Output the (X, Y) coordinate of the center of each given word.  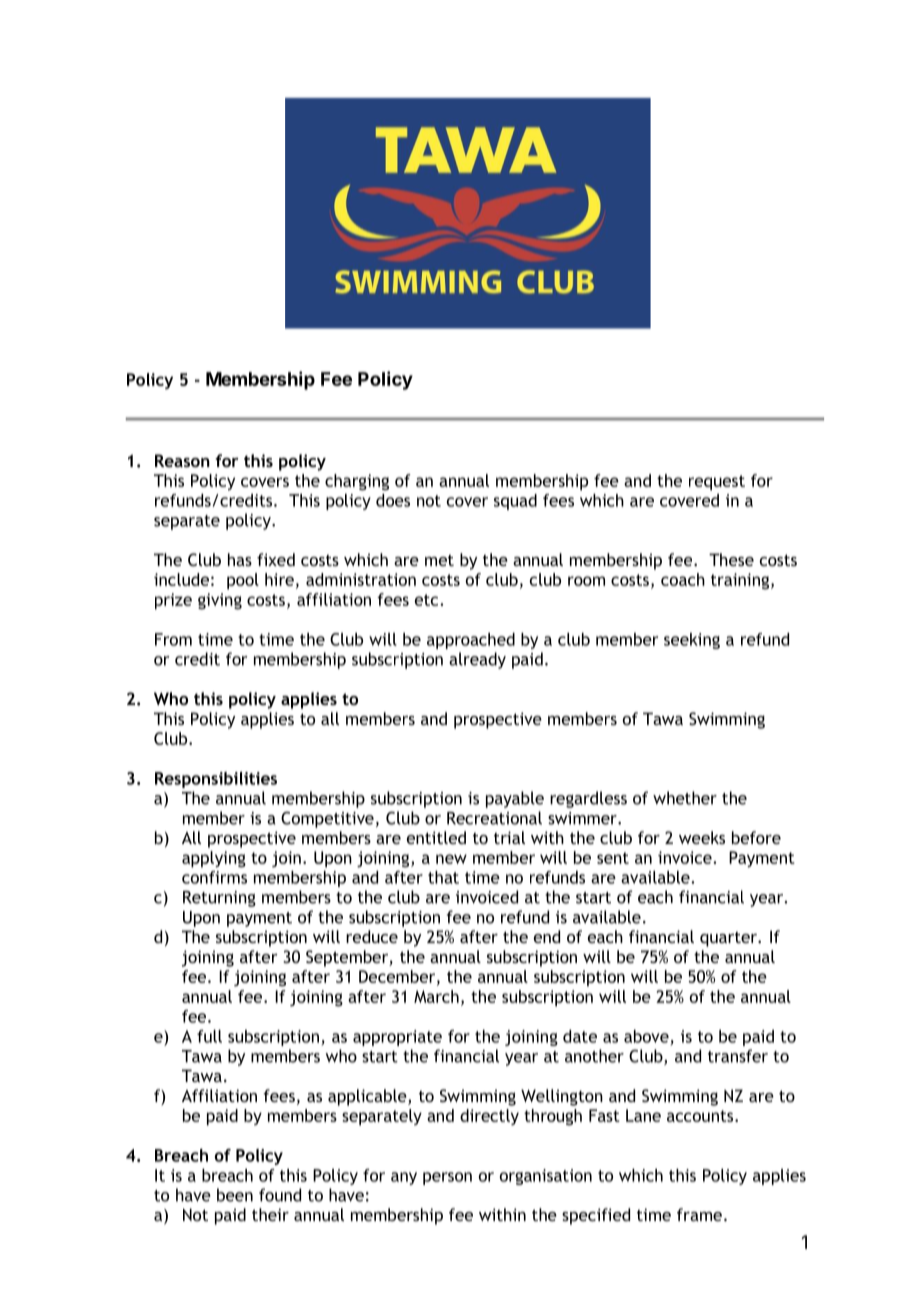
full (209, 1036)
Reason (182, 460)
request (717, 483)
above (646, 1036)
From (173, 639)
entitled (436, 837)
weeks (702, 837)
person (447, 1178)
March (436, 996)
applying (214, 859)
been (235, 1195)
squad (515, 502)
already (477, 660)
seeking (692, 641)
